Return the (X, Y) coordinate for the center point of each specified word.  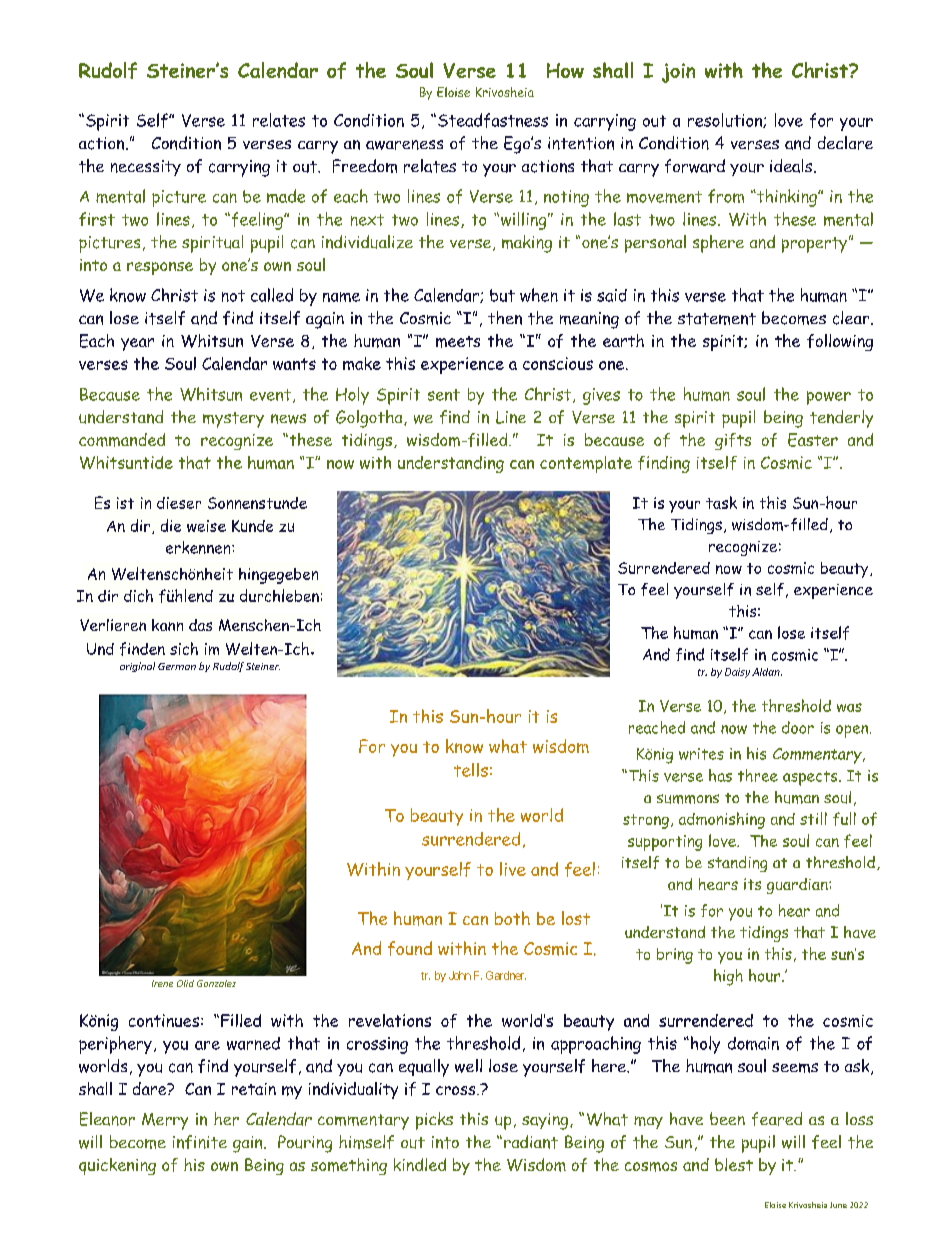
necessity (146, 168)
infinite (200, 1142)
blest (734, 1164)
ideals (792, 166)
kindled (420, 1164)
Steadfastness (493, 120)
